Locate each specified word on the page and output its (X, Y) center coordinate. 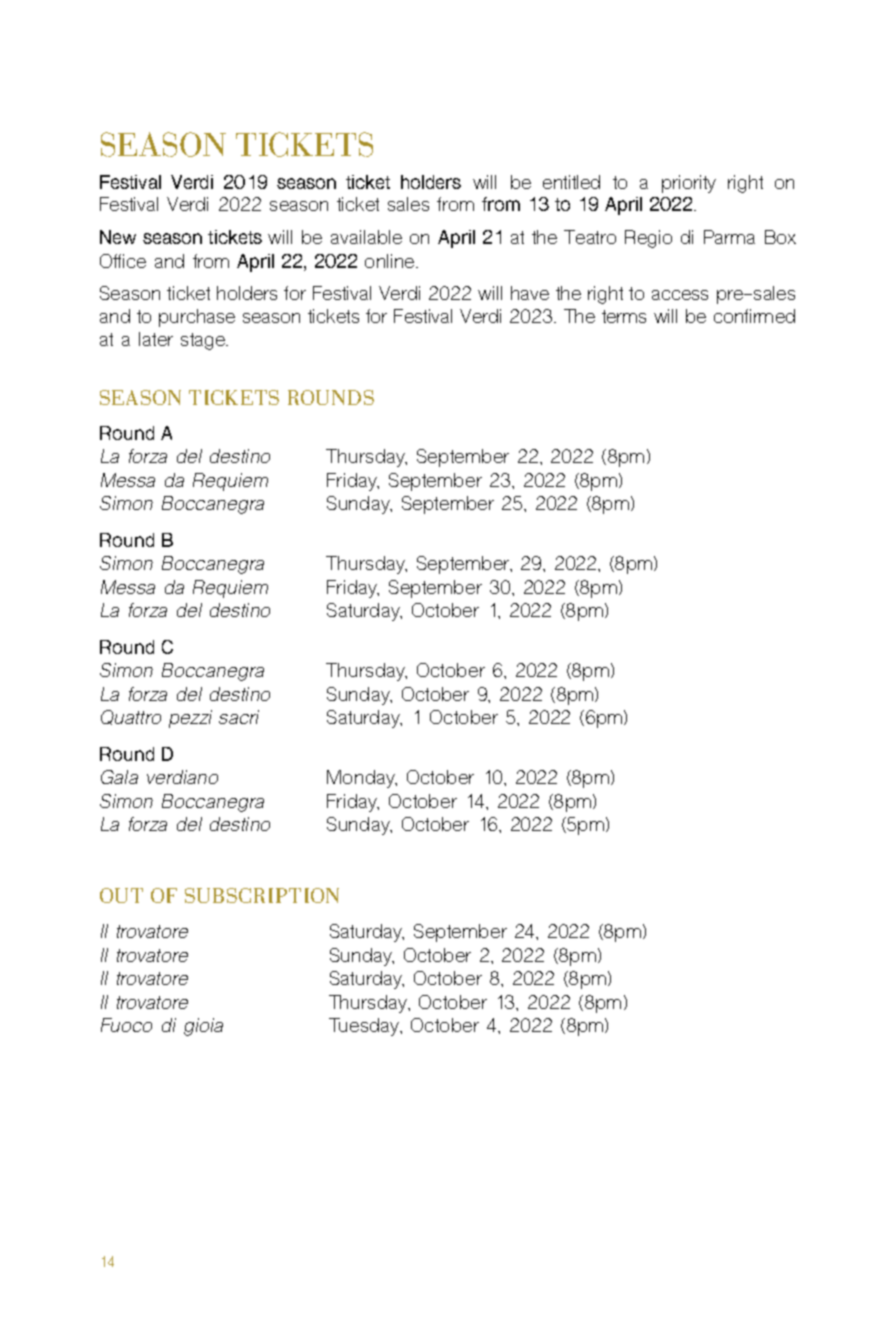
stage (204, 341)
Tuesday (365, 1027)
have (530, 293)
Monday (362, 779)
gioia (203, 1027)
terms (624, 316)
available (366, 237)
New (118, 237)
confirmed (754, 316)
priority (689, 184)
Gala (119, 777)
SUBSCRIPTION (262, 895)
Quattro (131, 717)
